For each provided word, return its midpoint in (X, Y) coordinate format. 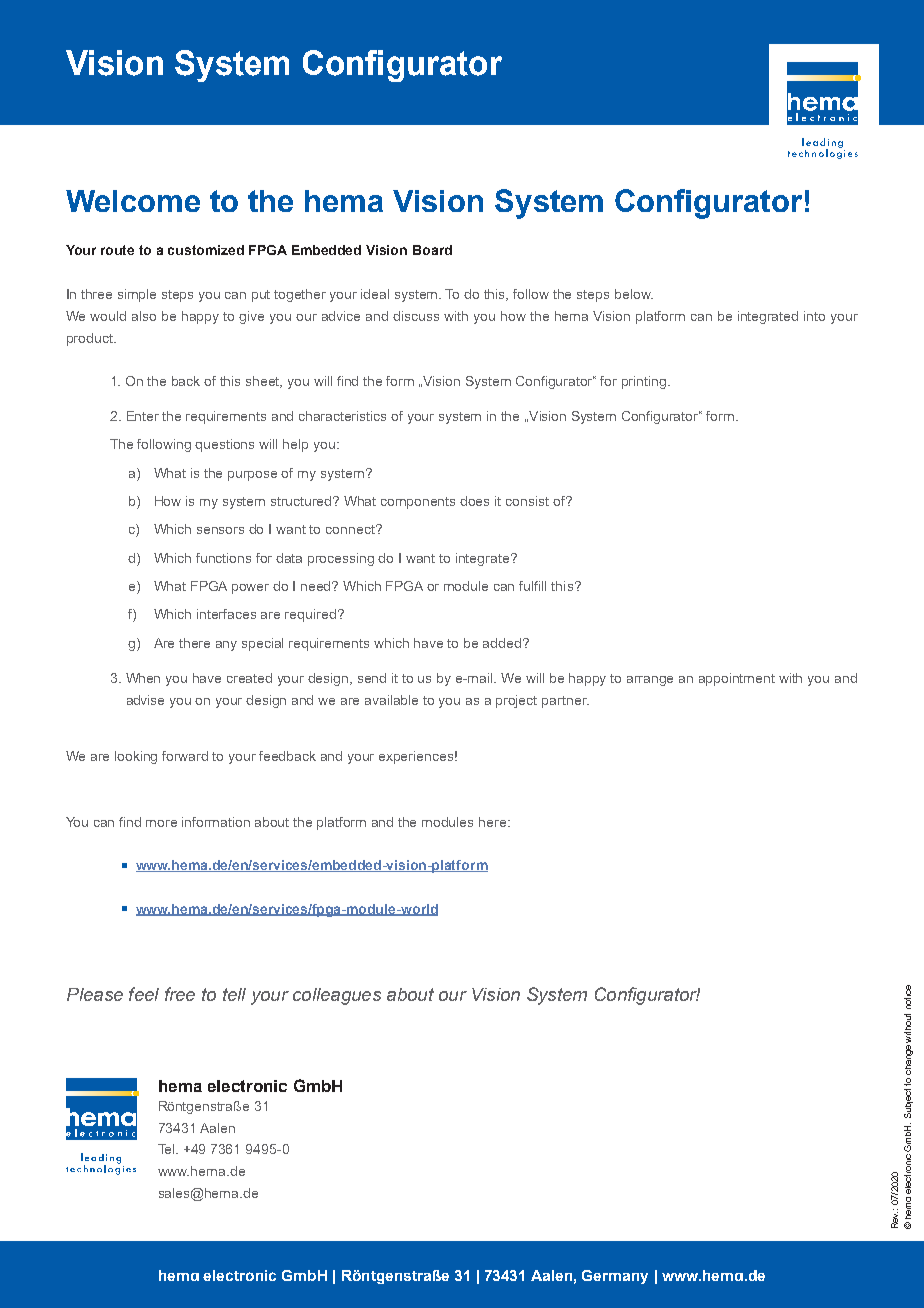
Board (432, 250)
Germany (615, 1277)
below (634, 294)
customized (206, 250)
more (161, 823)
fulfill (532, 586)
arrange (650, 681)
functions (223, 558)
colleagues (337, 996)
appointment (737, 679)
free (180, 994)
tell (234, 994)
